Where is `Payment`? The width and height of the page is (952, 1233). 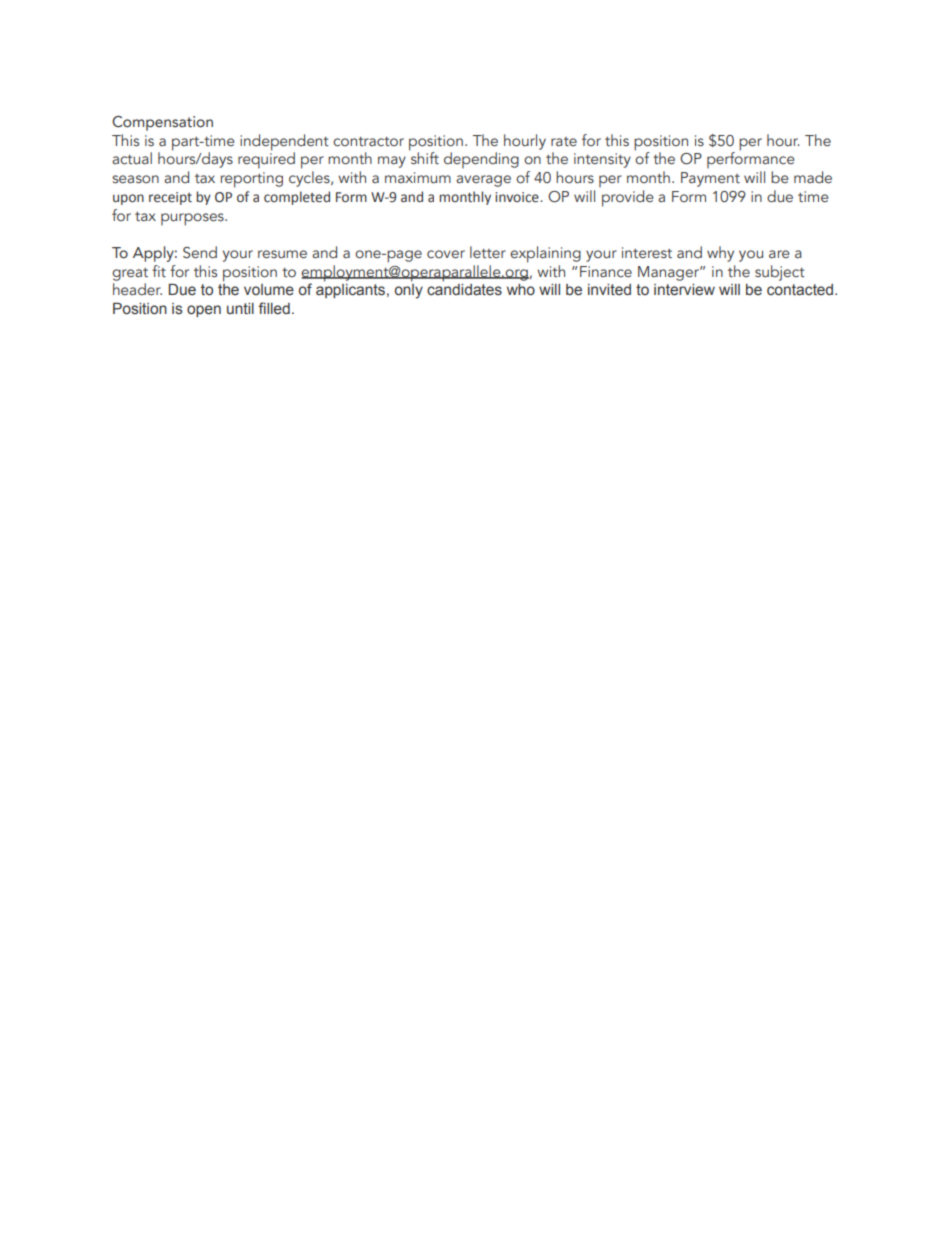 Payment is located at coordinates (710, 179).
